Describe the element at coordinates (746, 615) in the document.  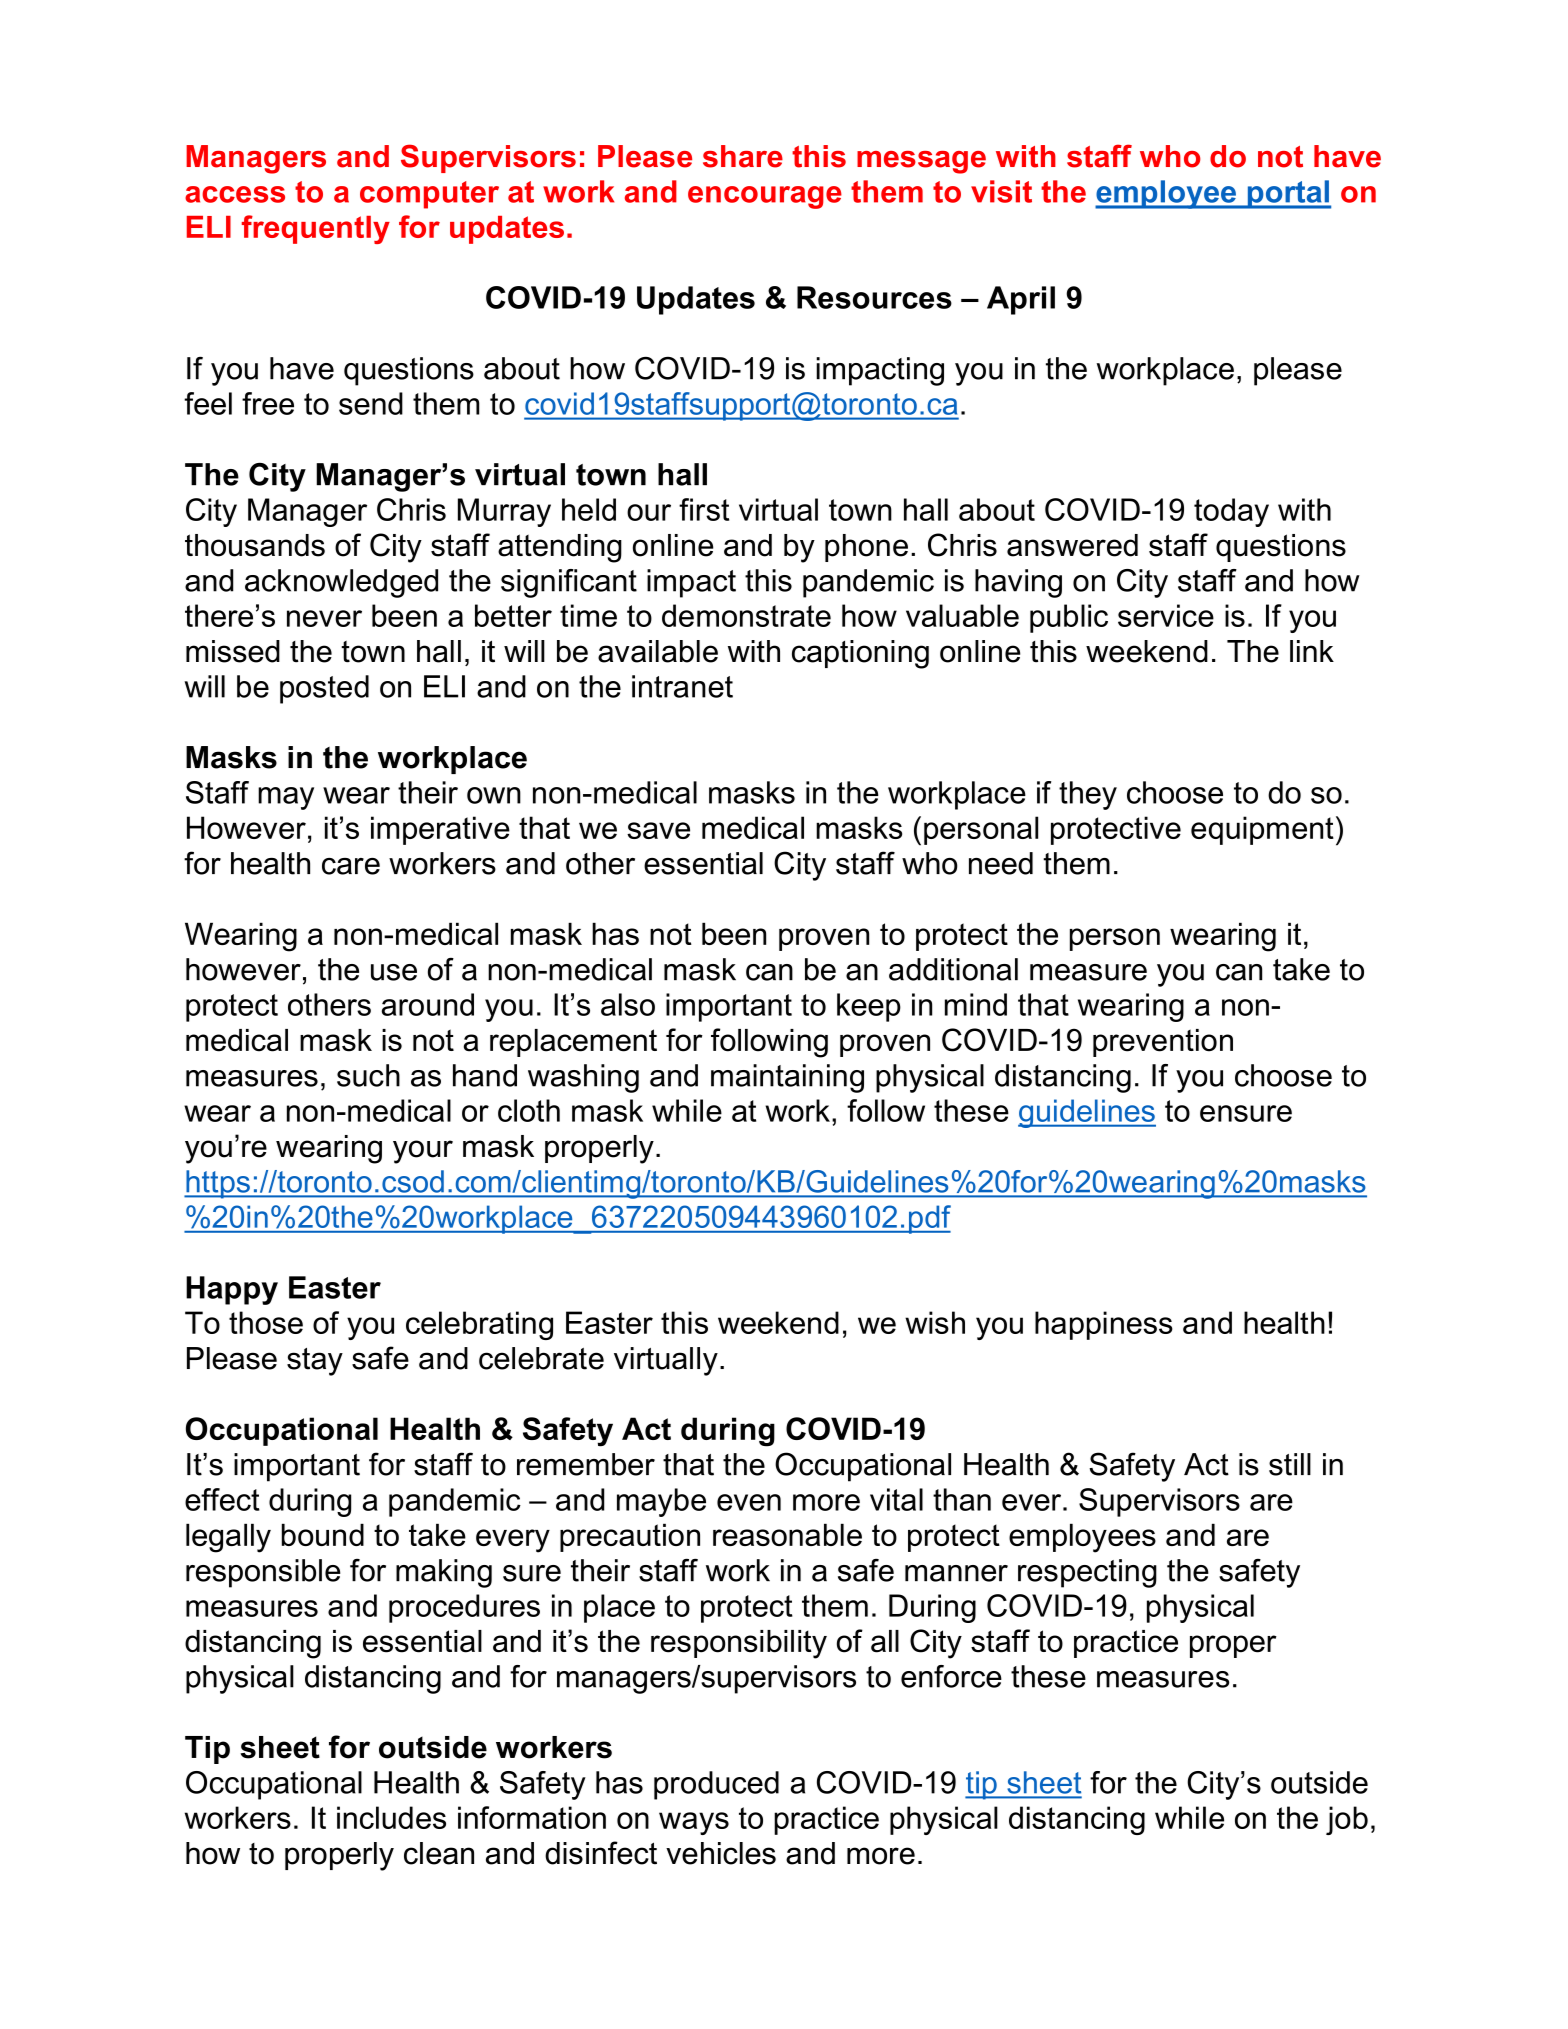
I see `demonstrate` at that location.
